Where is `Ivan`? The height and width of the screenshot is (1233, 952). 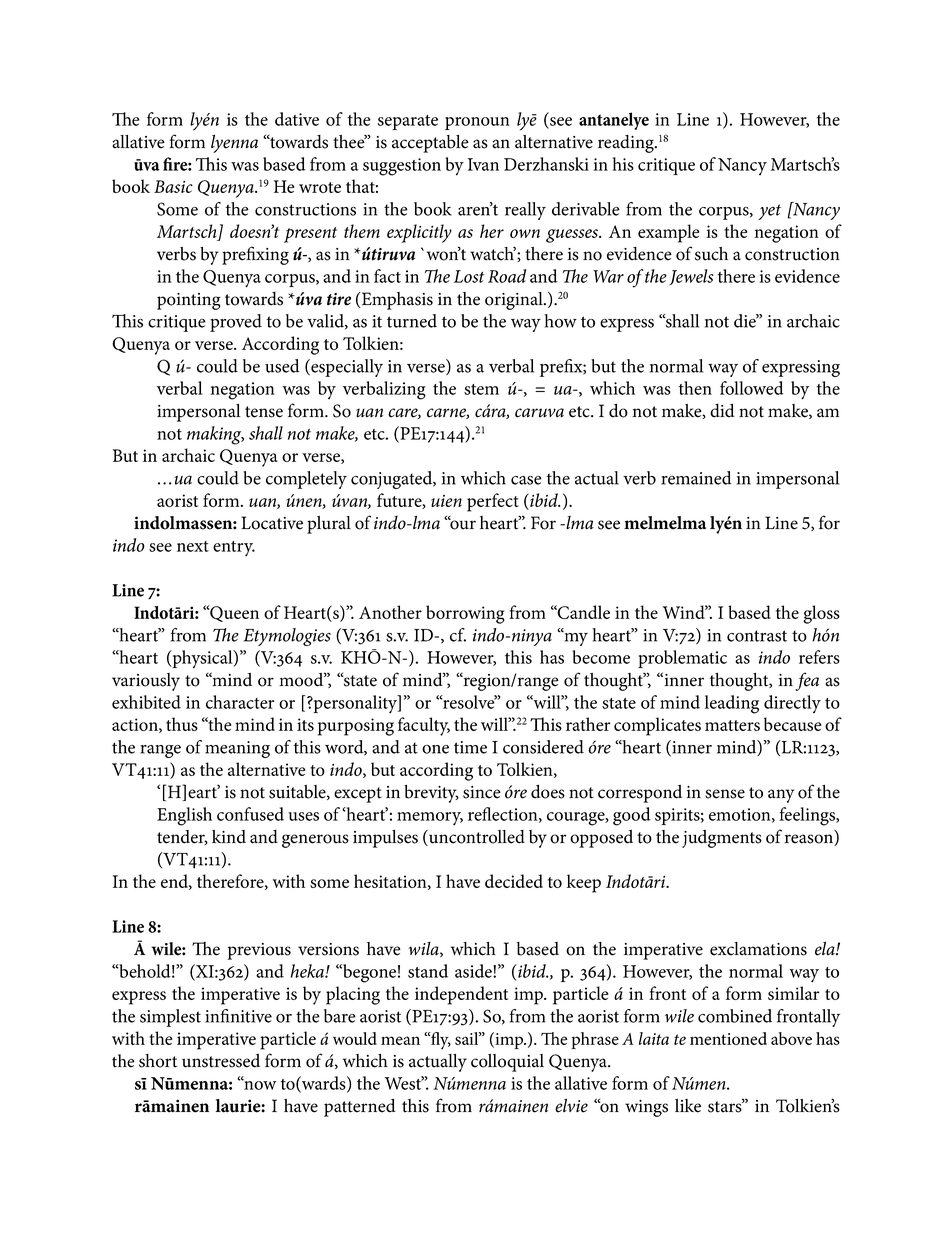 Ivan is located at coordinates (483, 164).
